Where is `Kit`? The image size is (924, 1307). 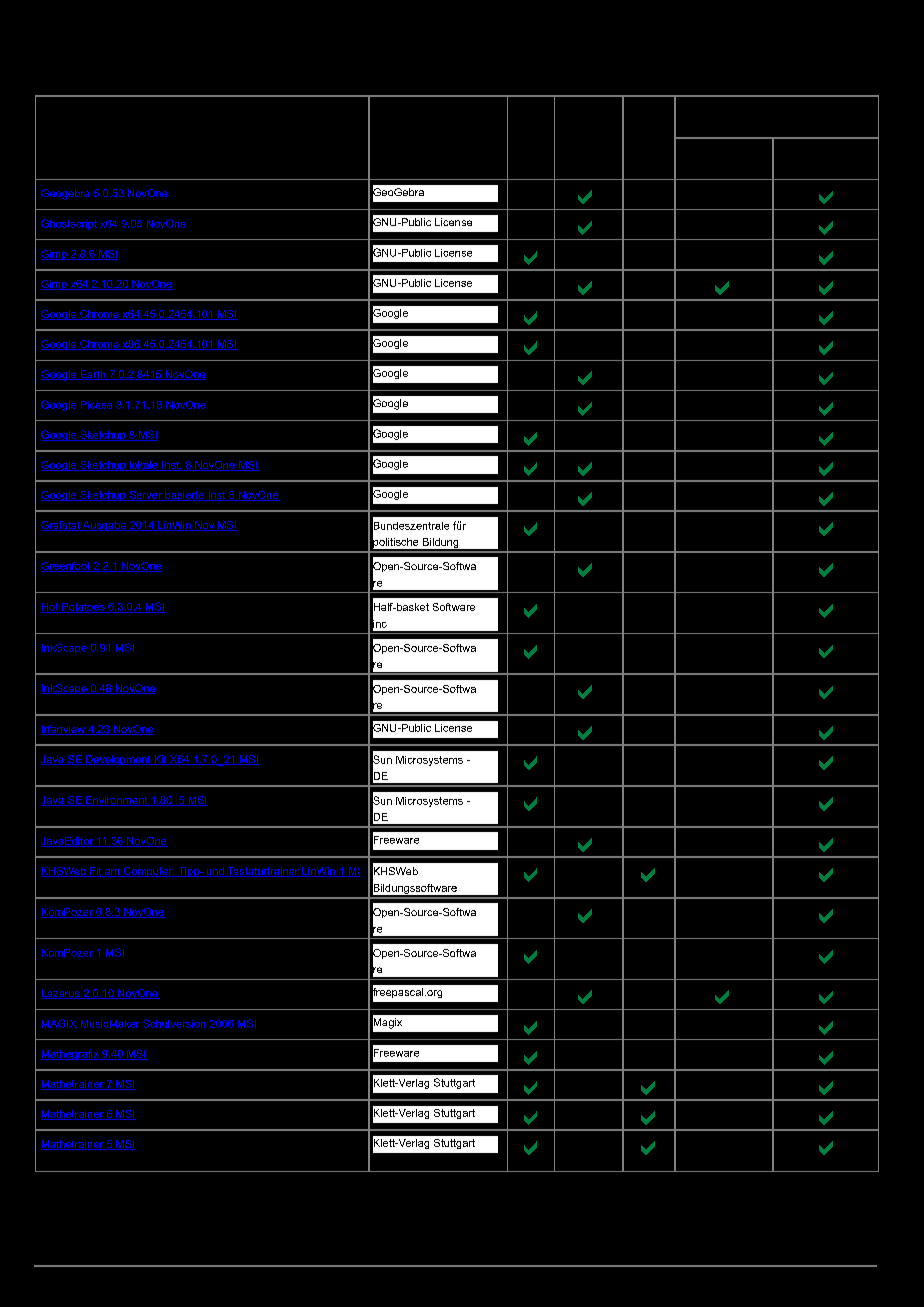 Kit is located at coordinates (160, 760).
